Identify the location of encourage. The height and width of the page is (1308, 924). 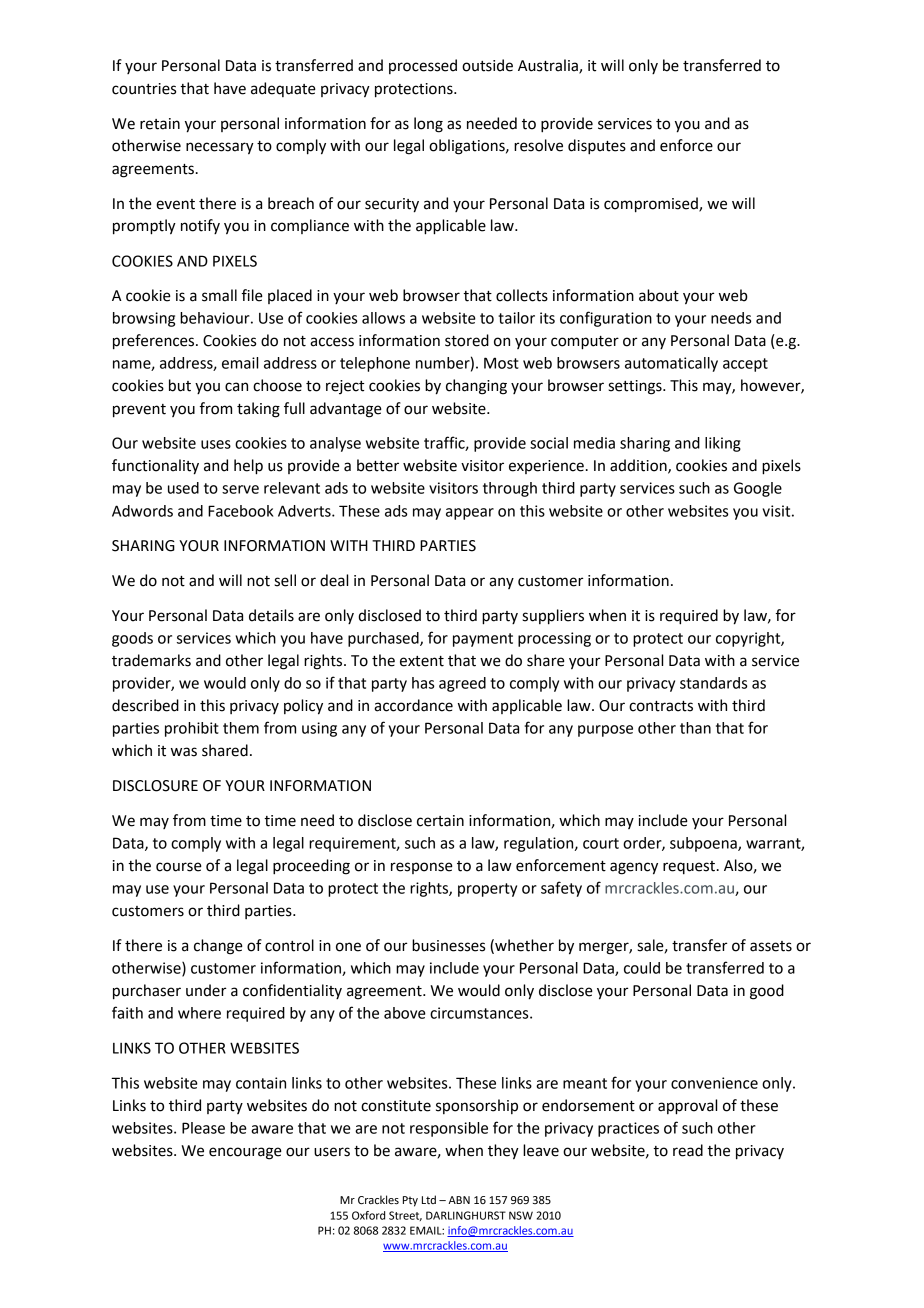
(245, 1153).
